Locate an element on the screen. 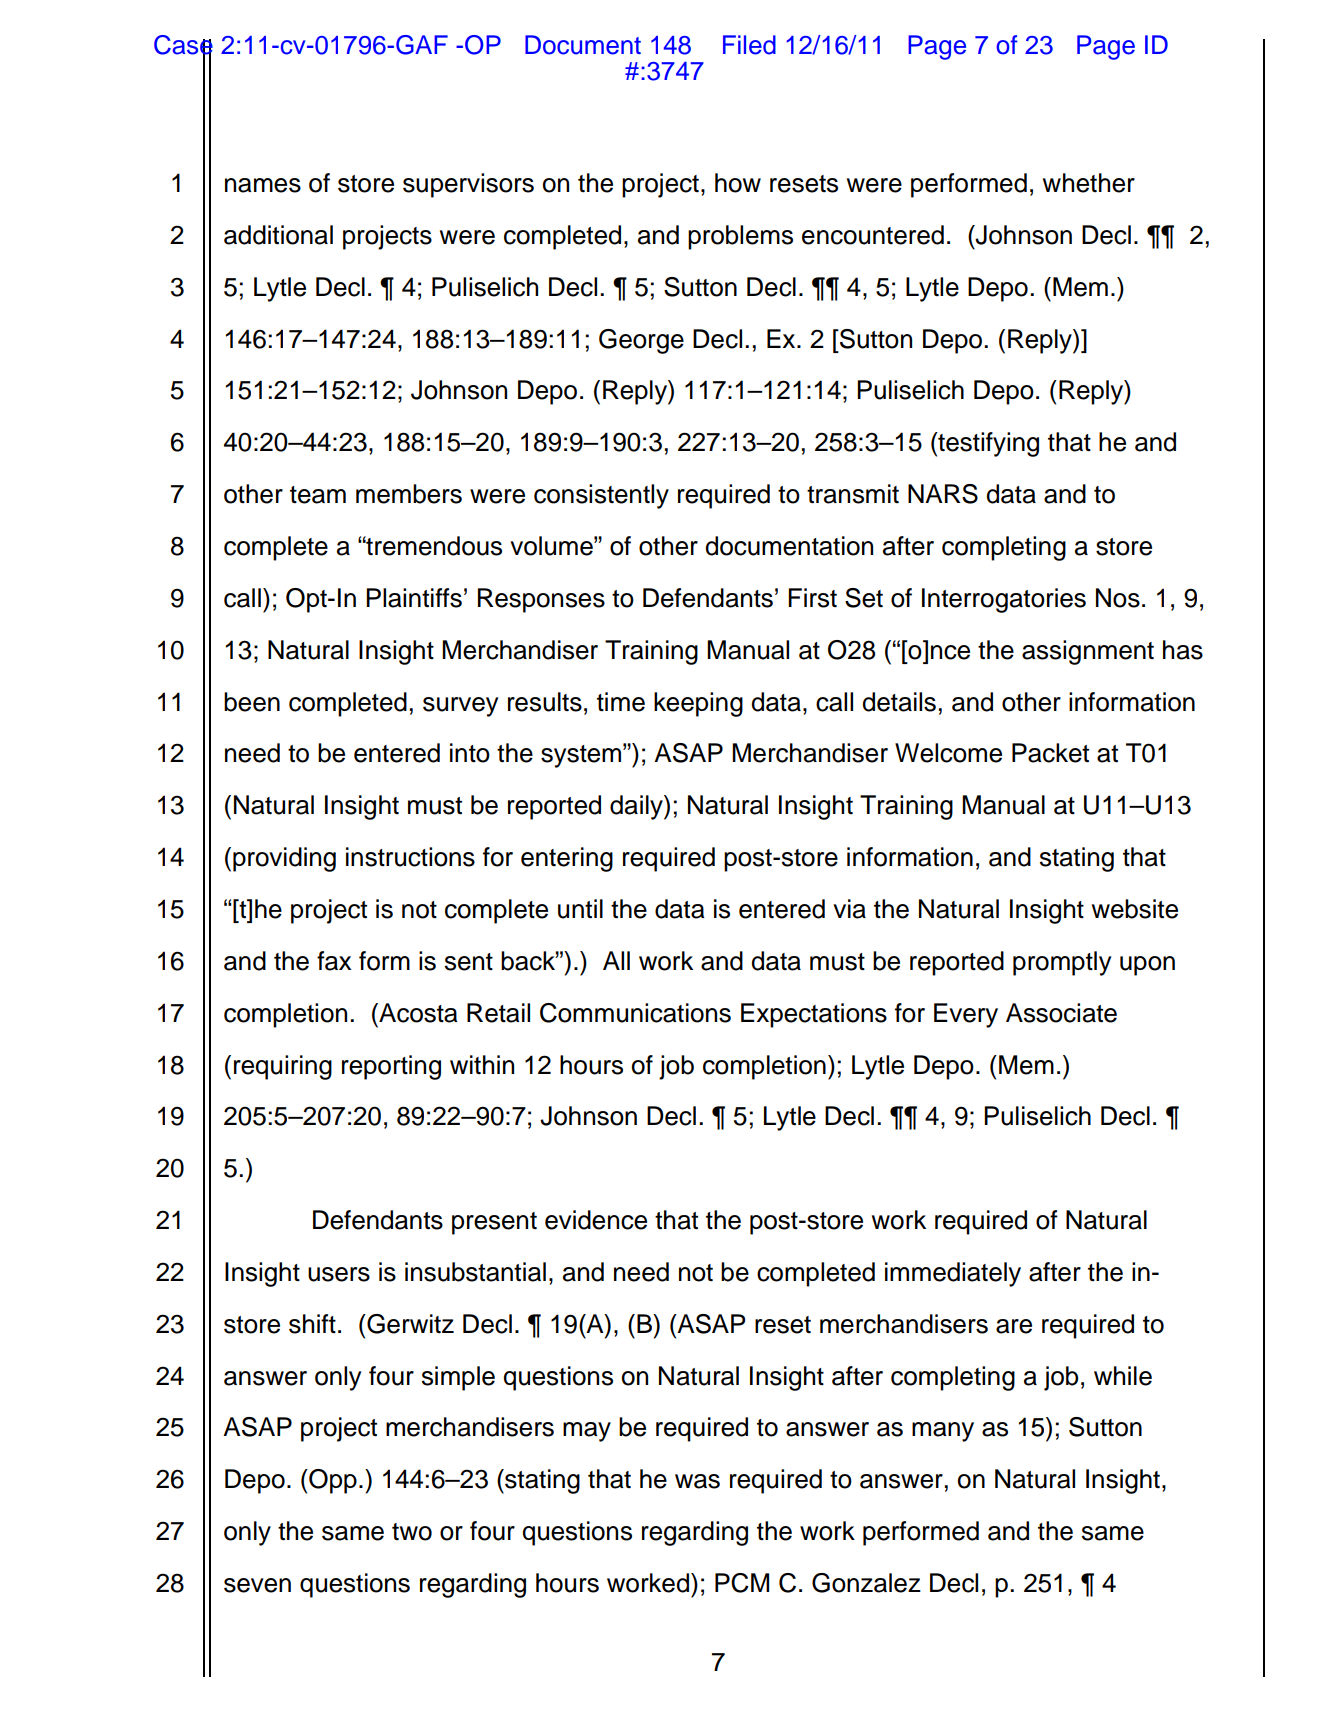  assignment is located at coordinates (1088, 652).
